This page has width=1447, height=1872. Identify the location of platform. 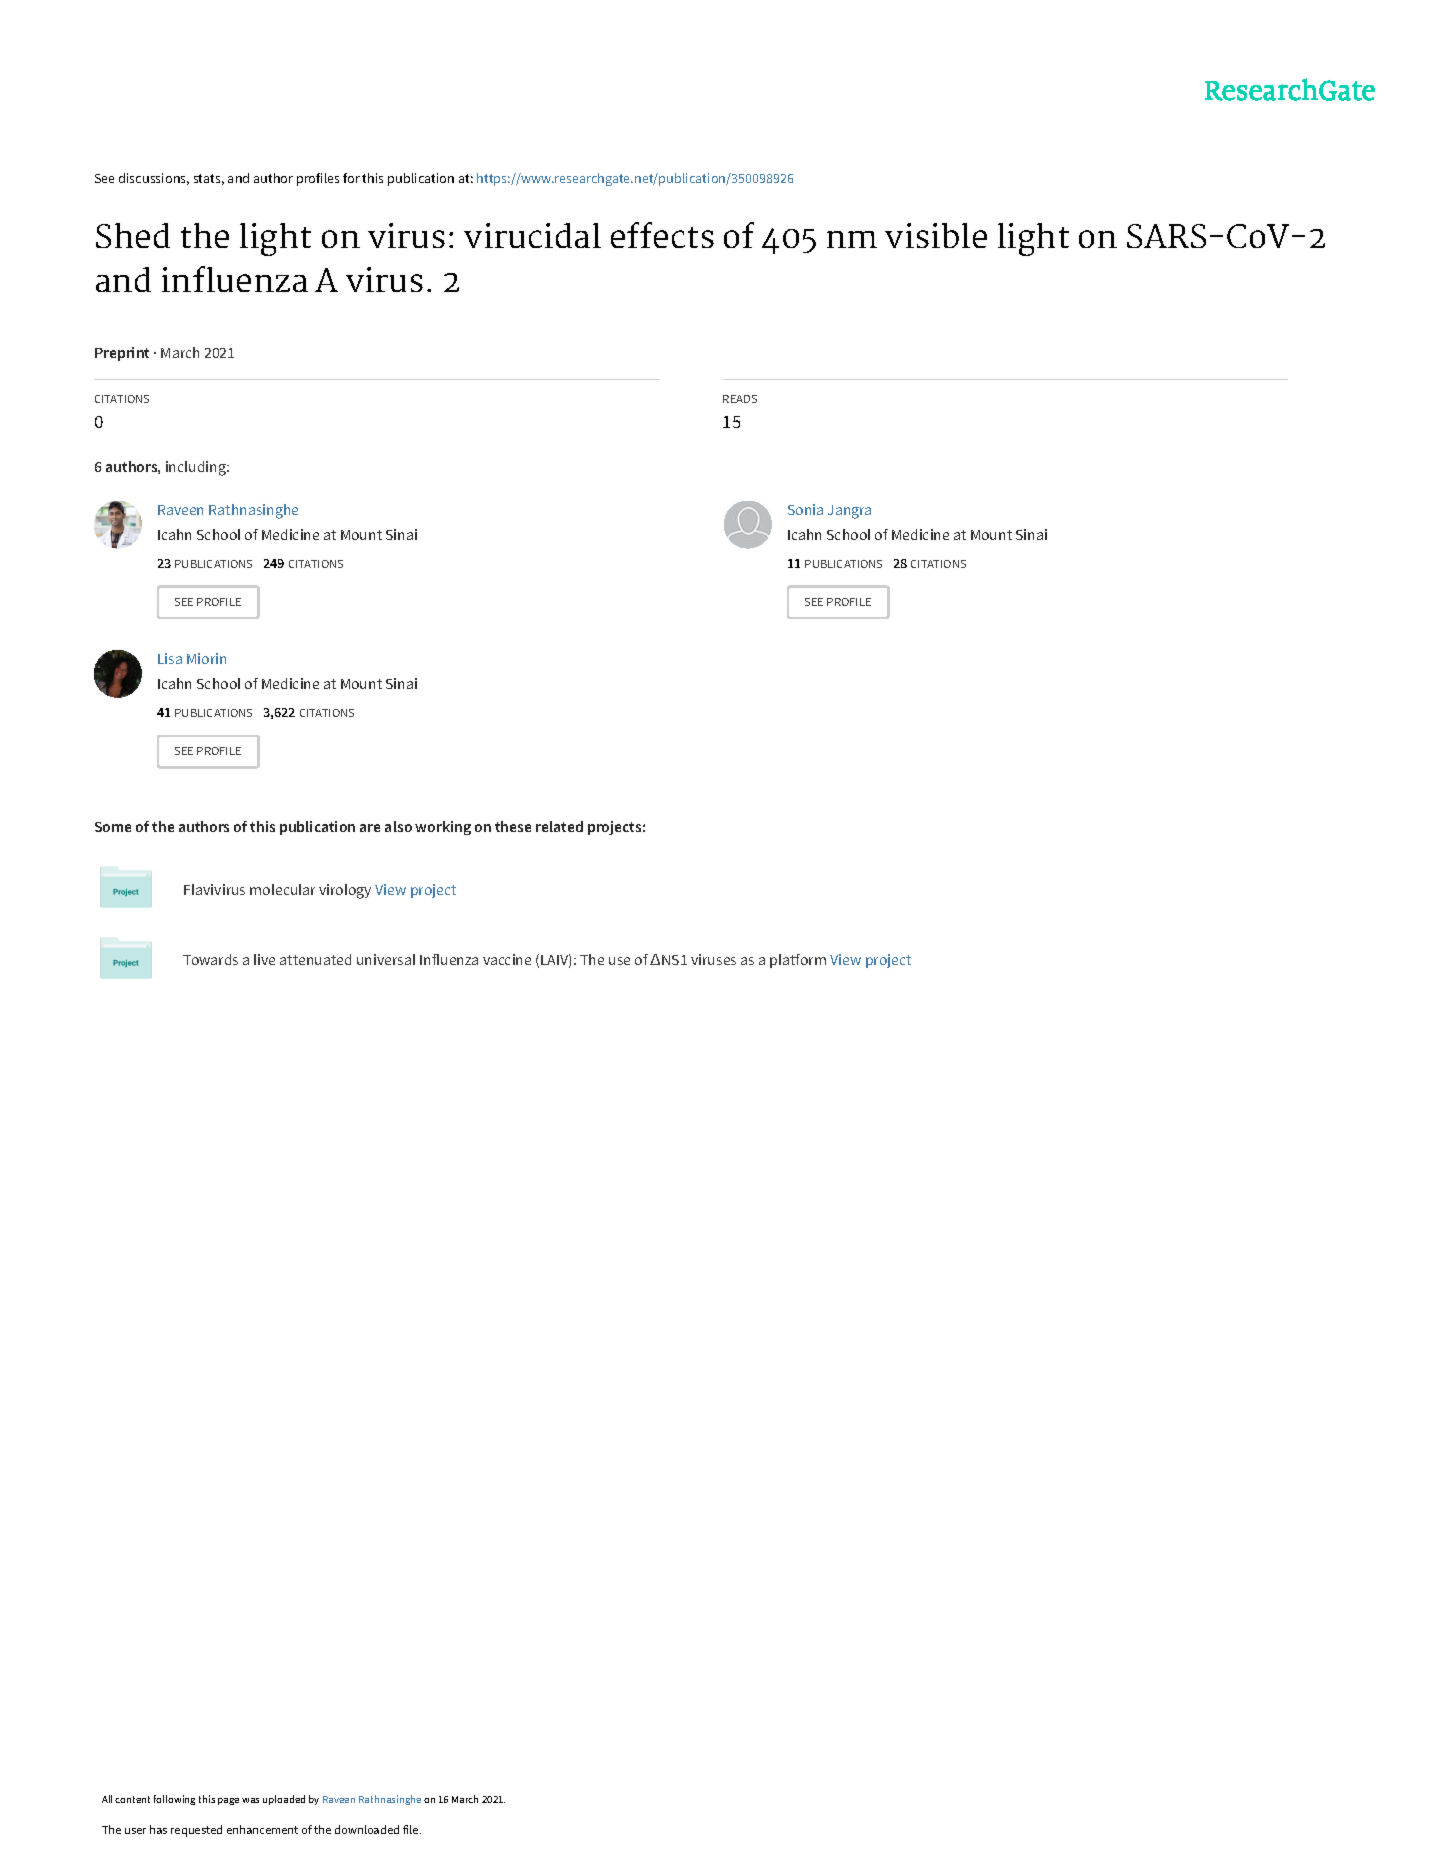
(798, 961).
